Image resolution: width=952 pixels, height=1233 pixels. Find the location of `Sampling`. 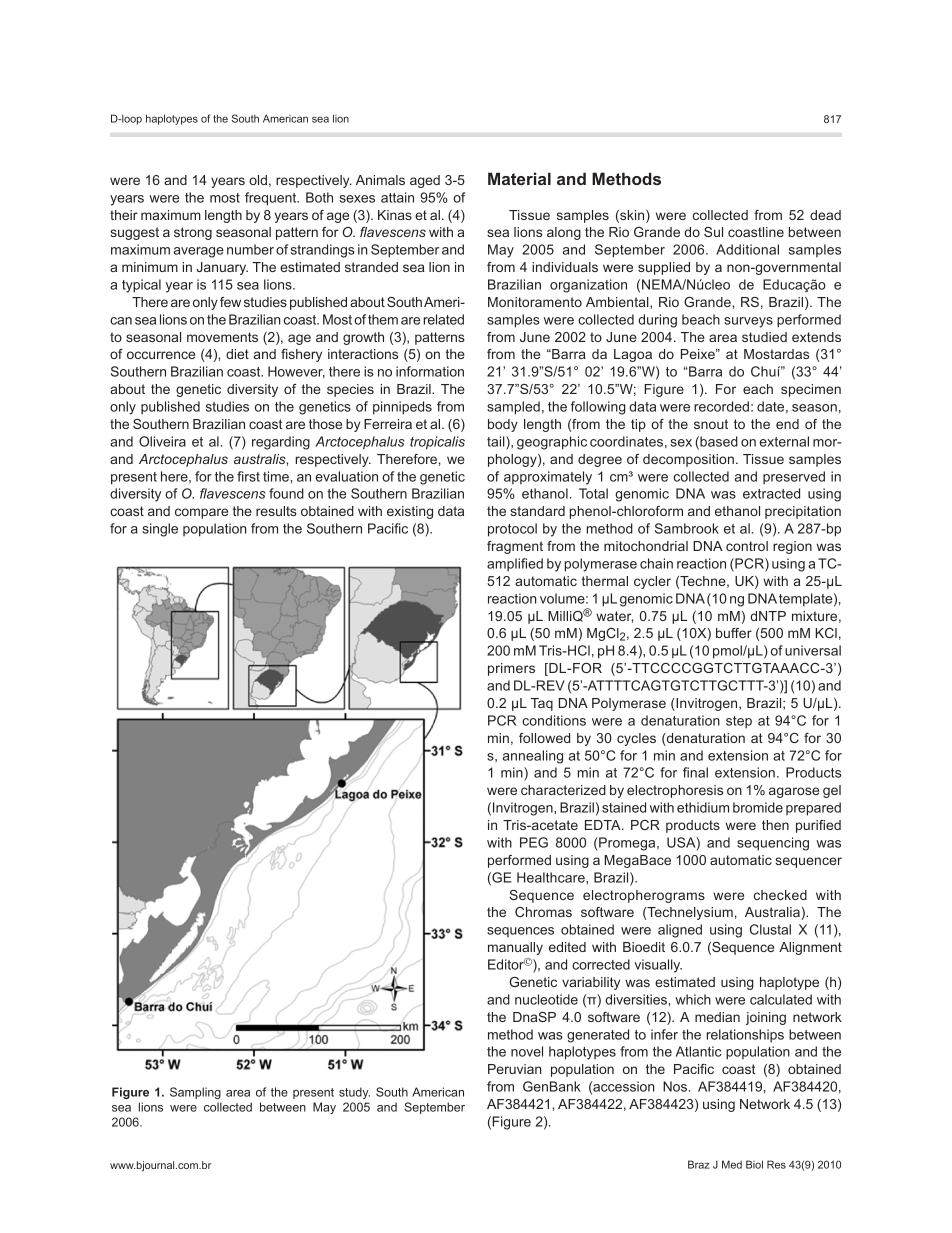

Sampling is located at coordinates (195, 1093).
